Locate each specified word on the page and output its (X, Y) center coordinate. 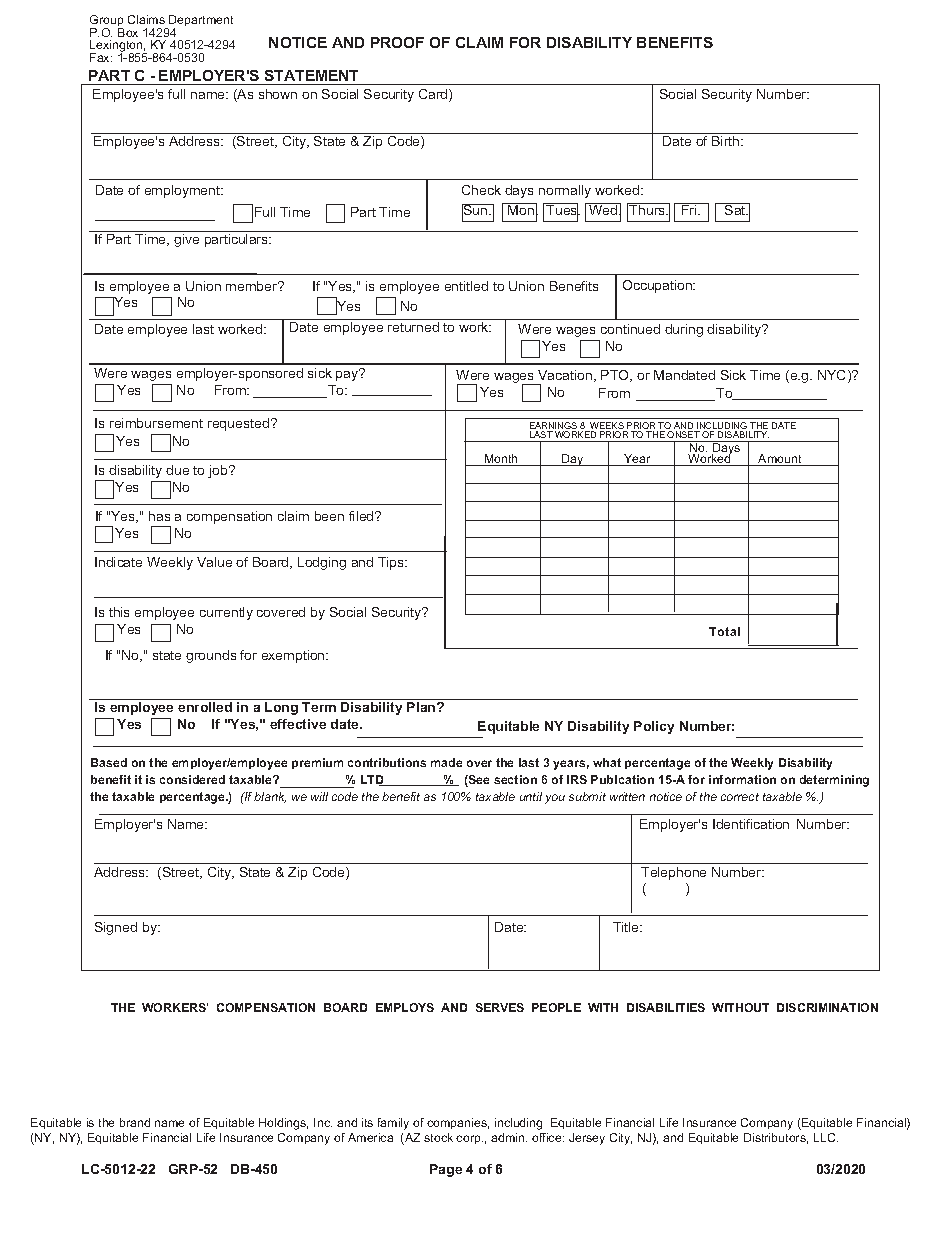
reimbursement (156, 423)
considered (192, 779)
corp (469, 1139)
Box (128, 32)
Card (434, 95)
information (742, 779)
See (478, 781)
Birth (727, 141)
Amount (780, 460)
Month (501, 460)
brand (135, 1122)
